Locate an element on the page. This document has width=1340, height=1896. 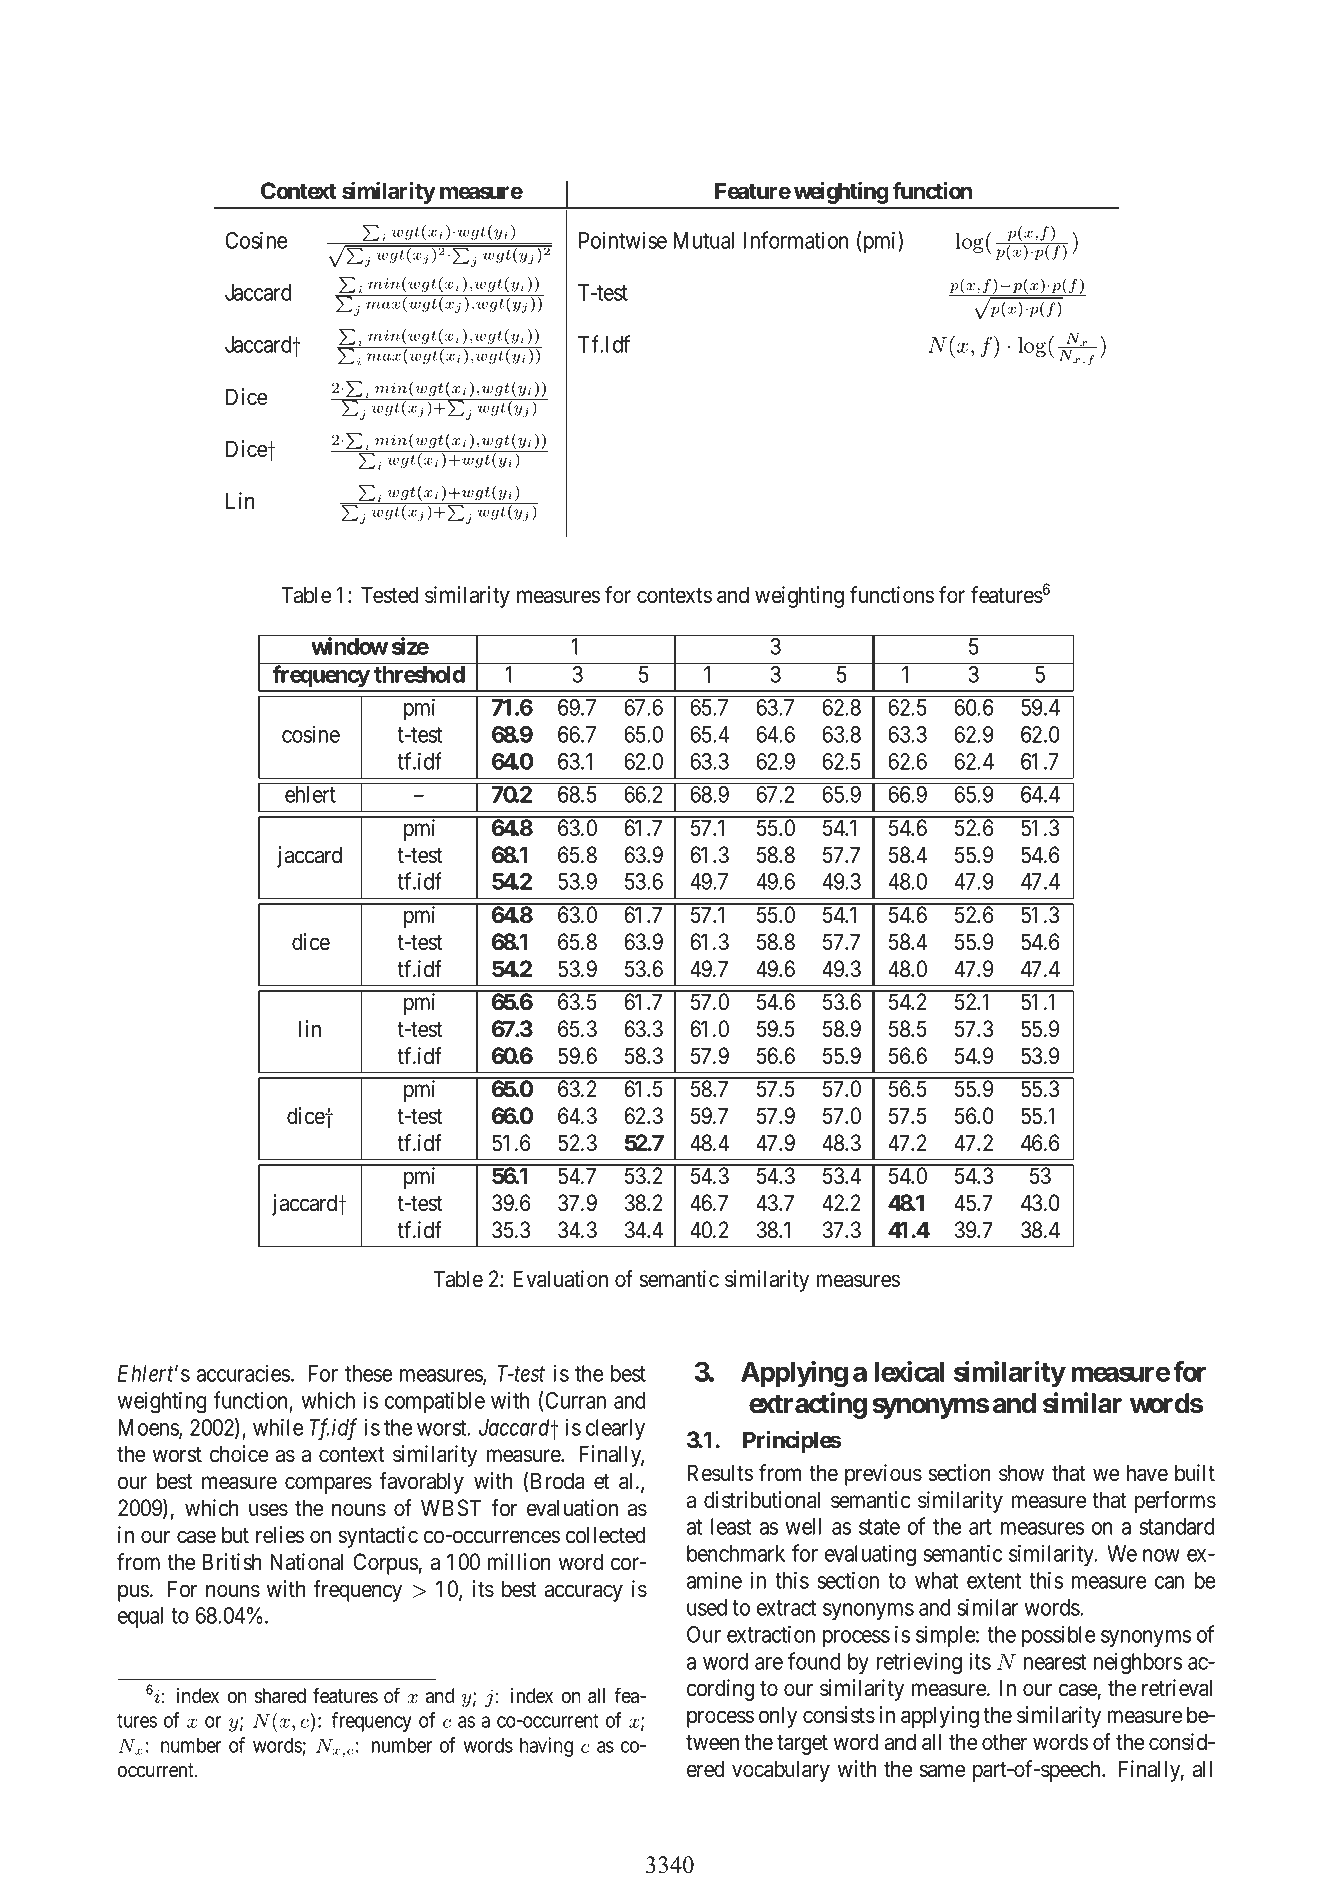
Mutual is located at coordinates (703, 240).
